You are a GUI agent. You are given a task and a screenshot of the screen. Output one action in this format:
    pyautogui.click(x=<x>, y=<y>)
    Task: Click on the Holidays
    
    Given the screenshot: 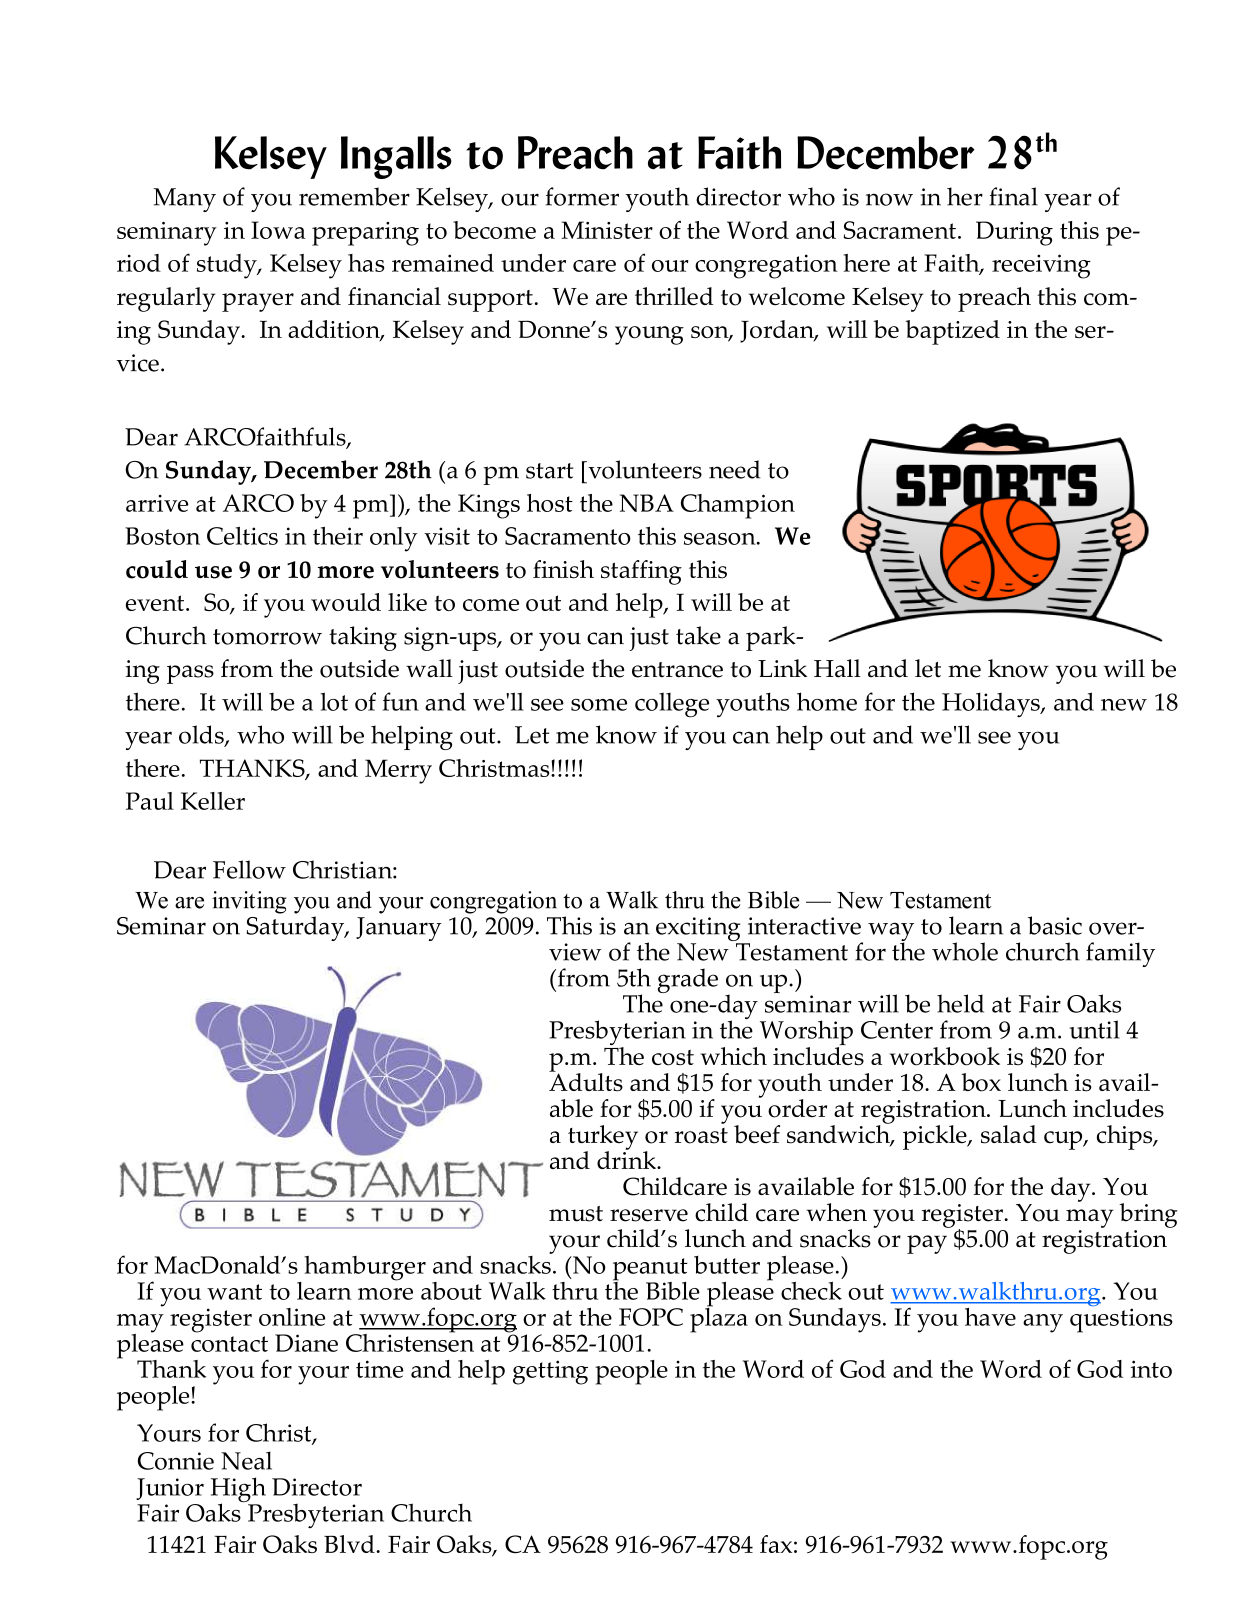 What is the action you would take?
    pyautogui.click(x=992, y=705)
